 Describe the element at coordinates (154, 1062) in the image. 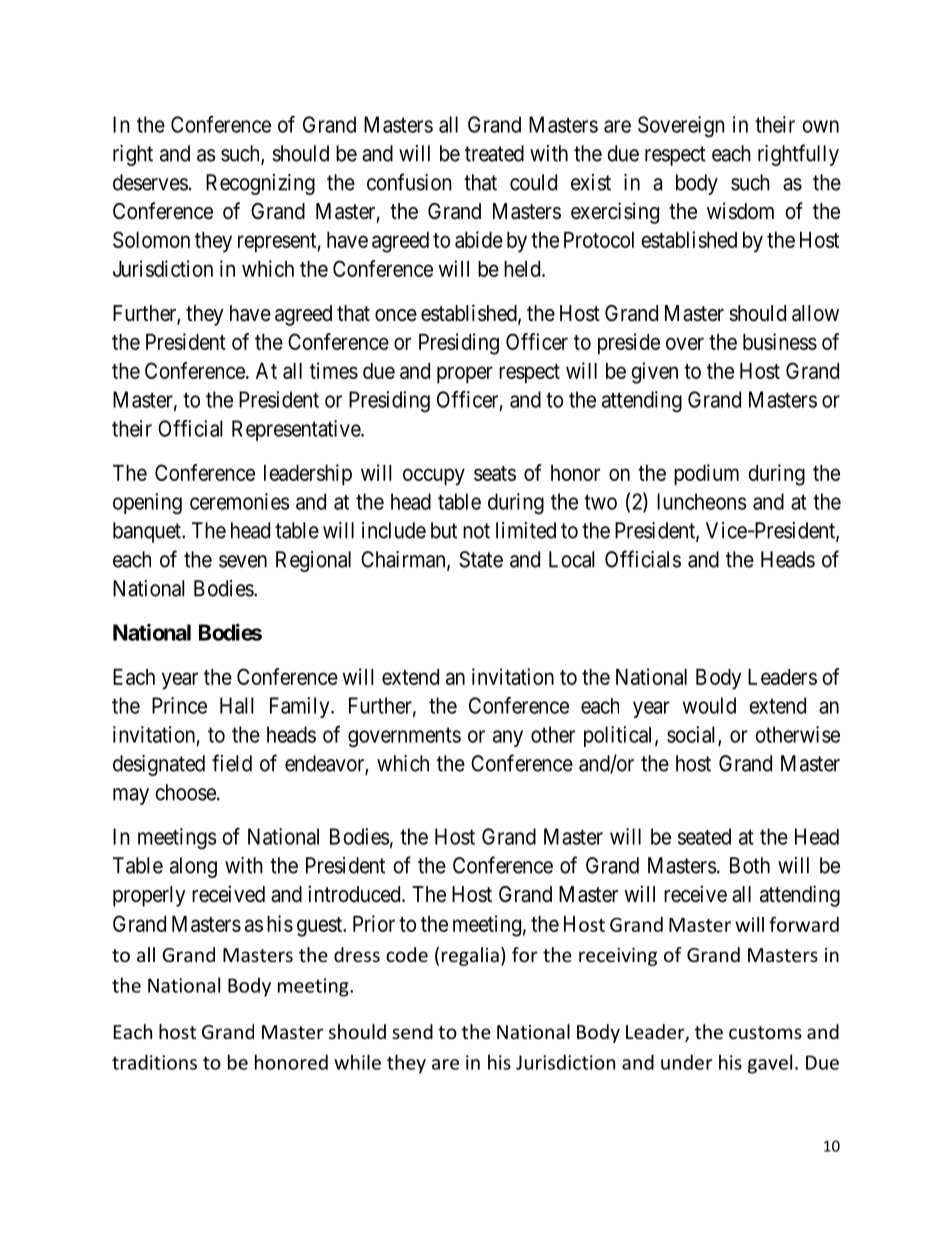

I see `traditions` at that location.
